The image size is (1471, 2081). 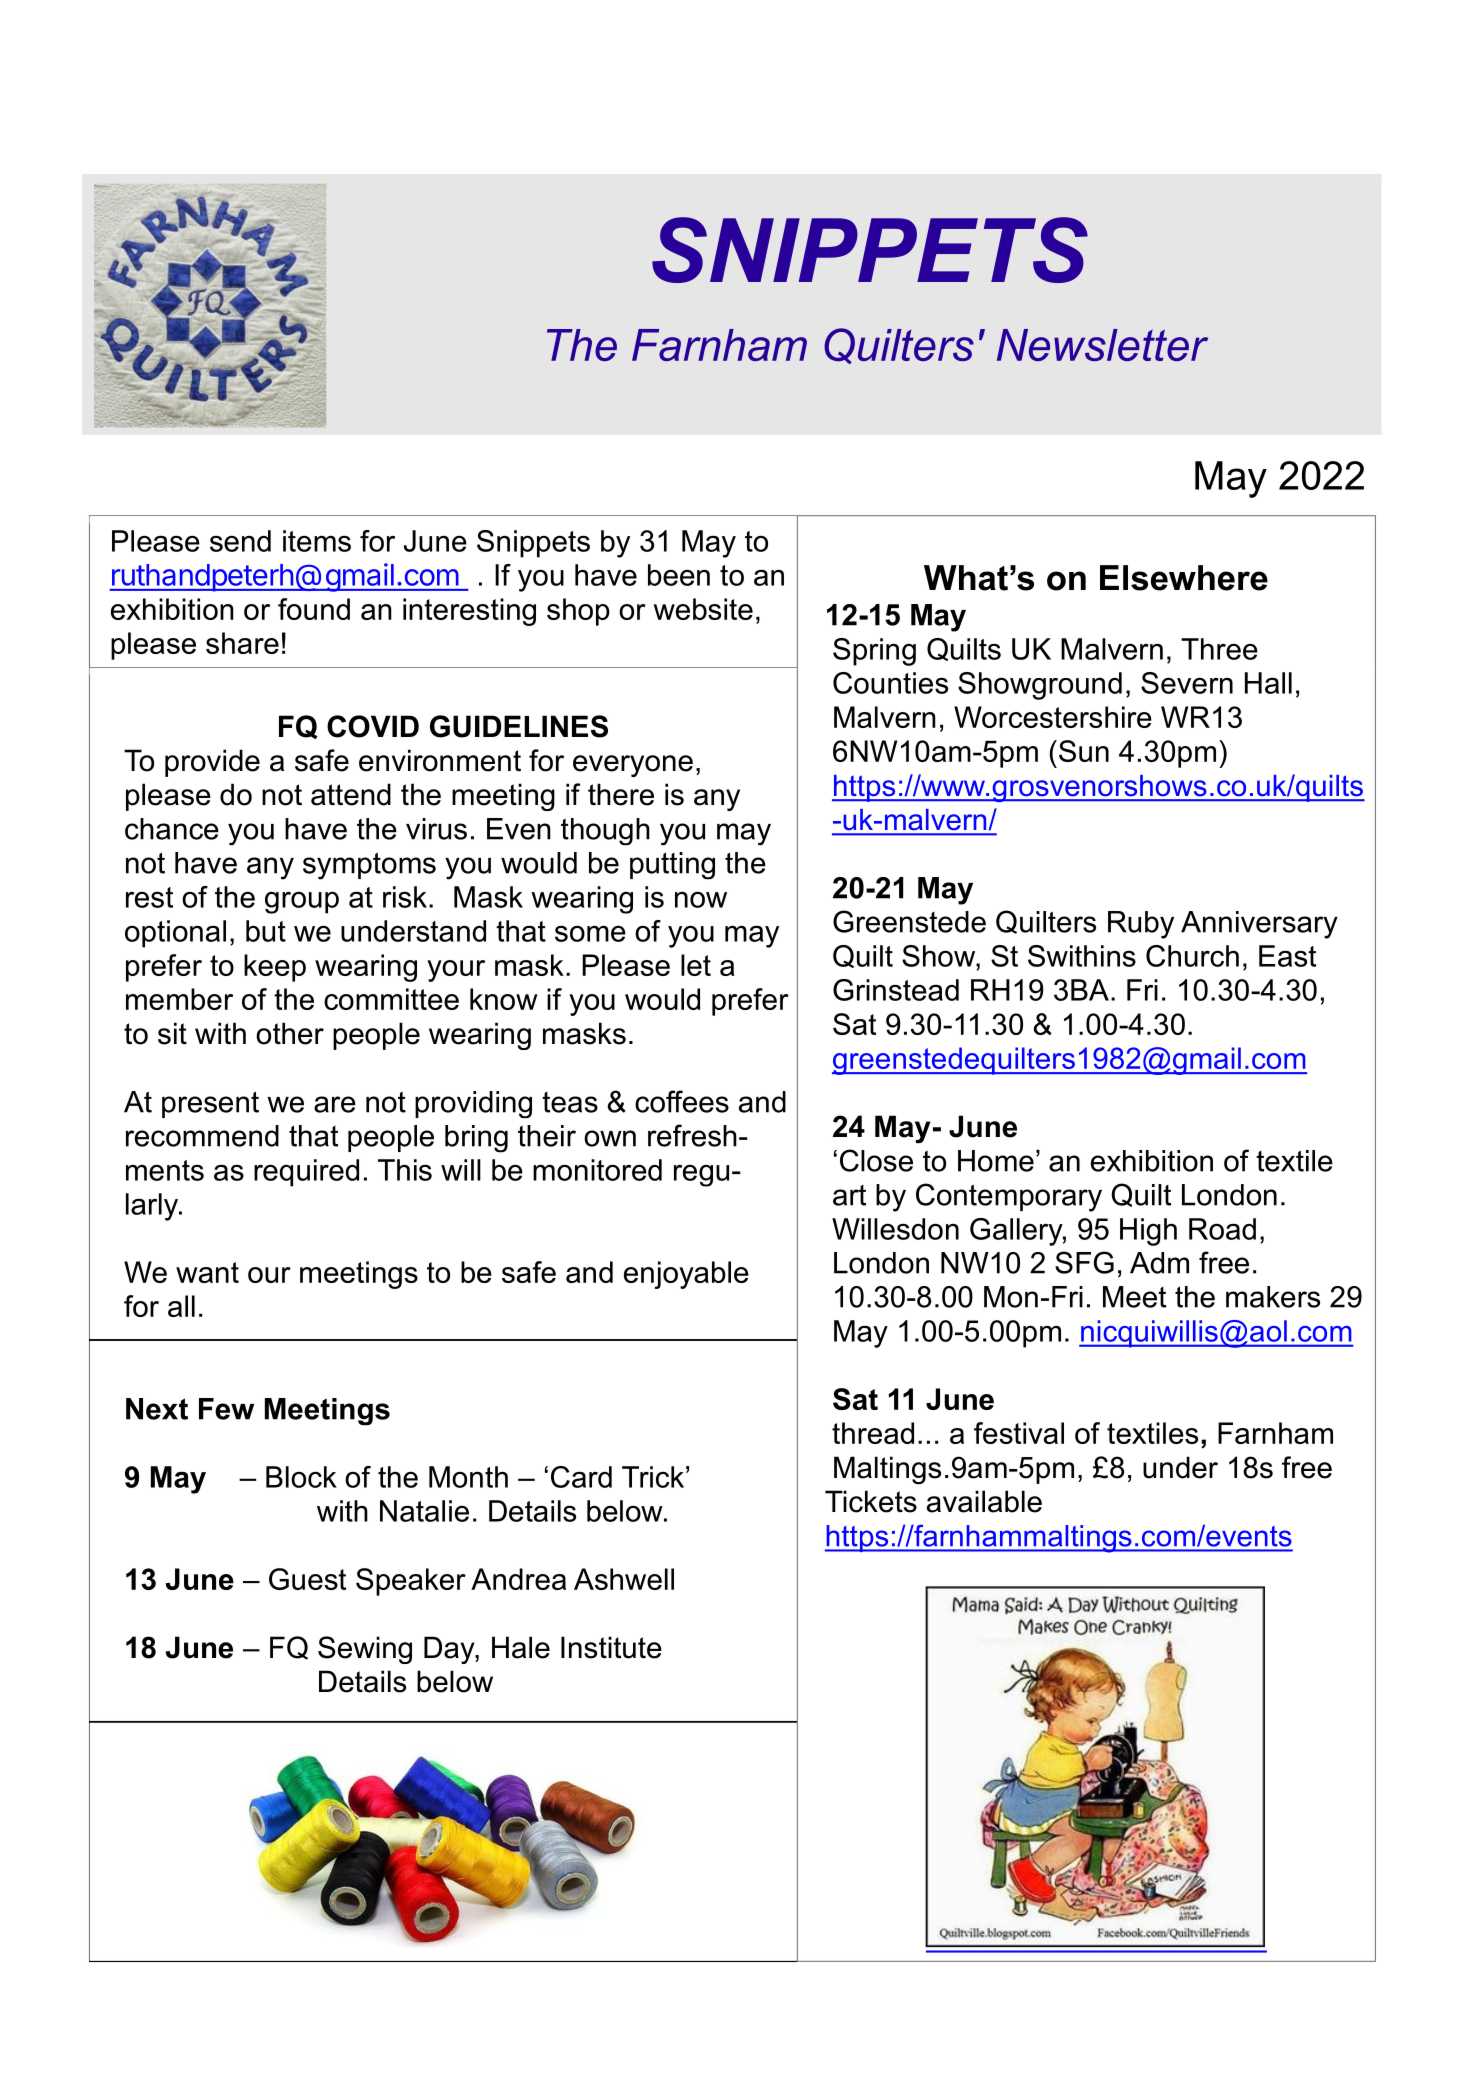 What do you see at coordinates (590, 933) in the page?
I see `some` at bounding box center [590, 933].
